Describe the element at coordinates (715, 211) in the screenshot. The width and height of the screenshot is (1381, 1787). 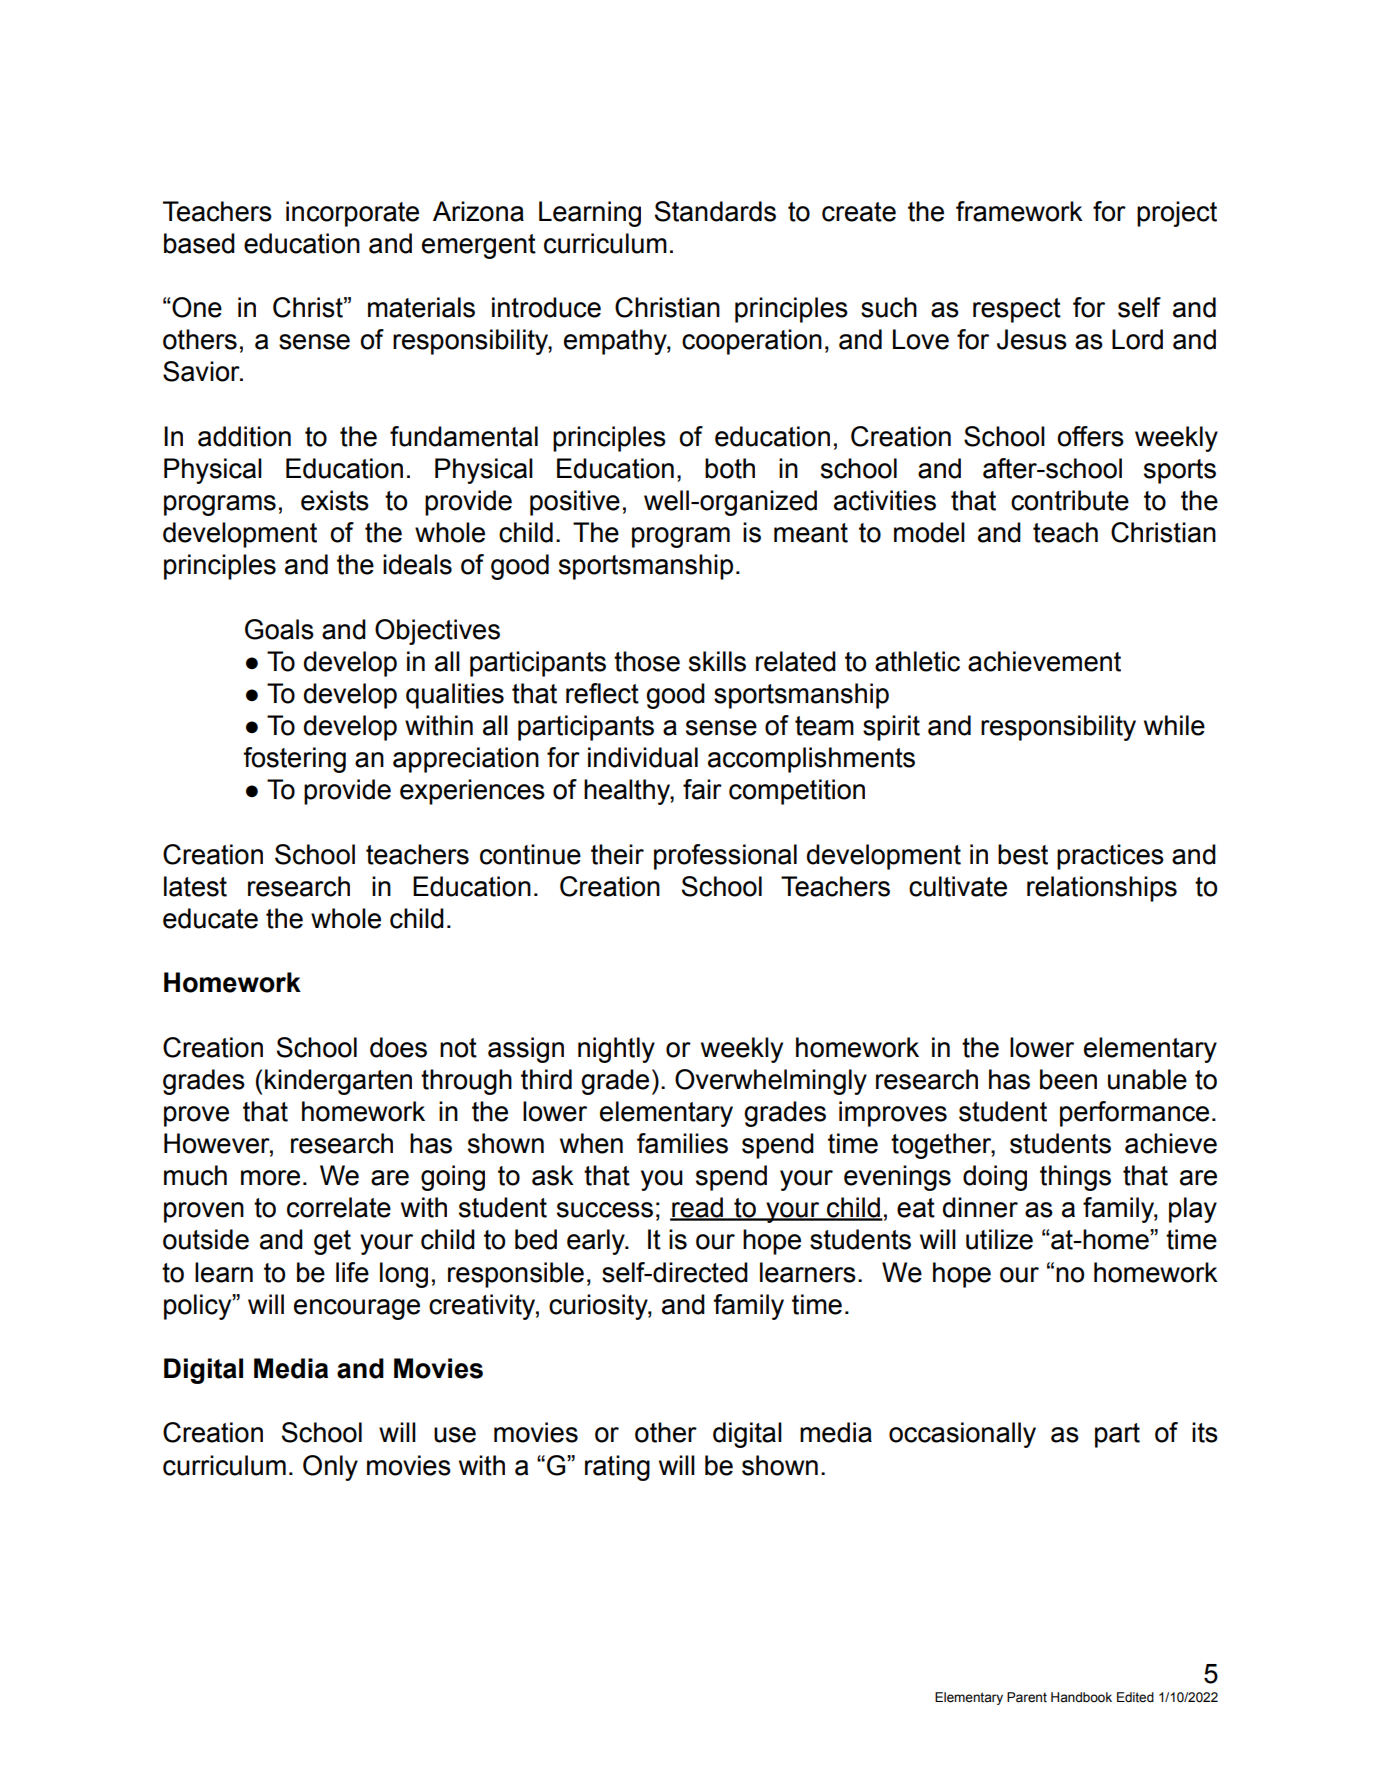
I see `Standards` at that location.
